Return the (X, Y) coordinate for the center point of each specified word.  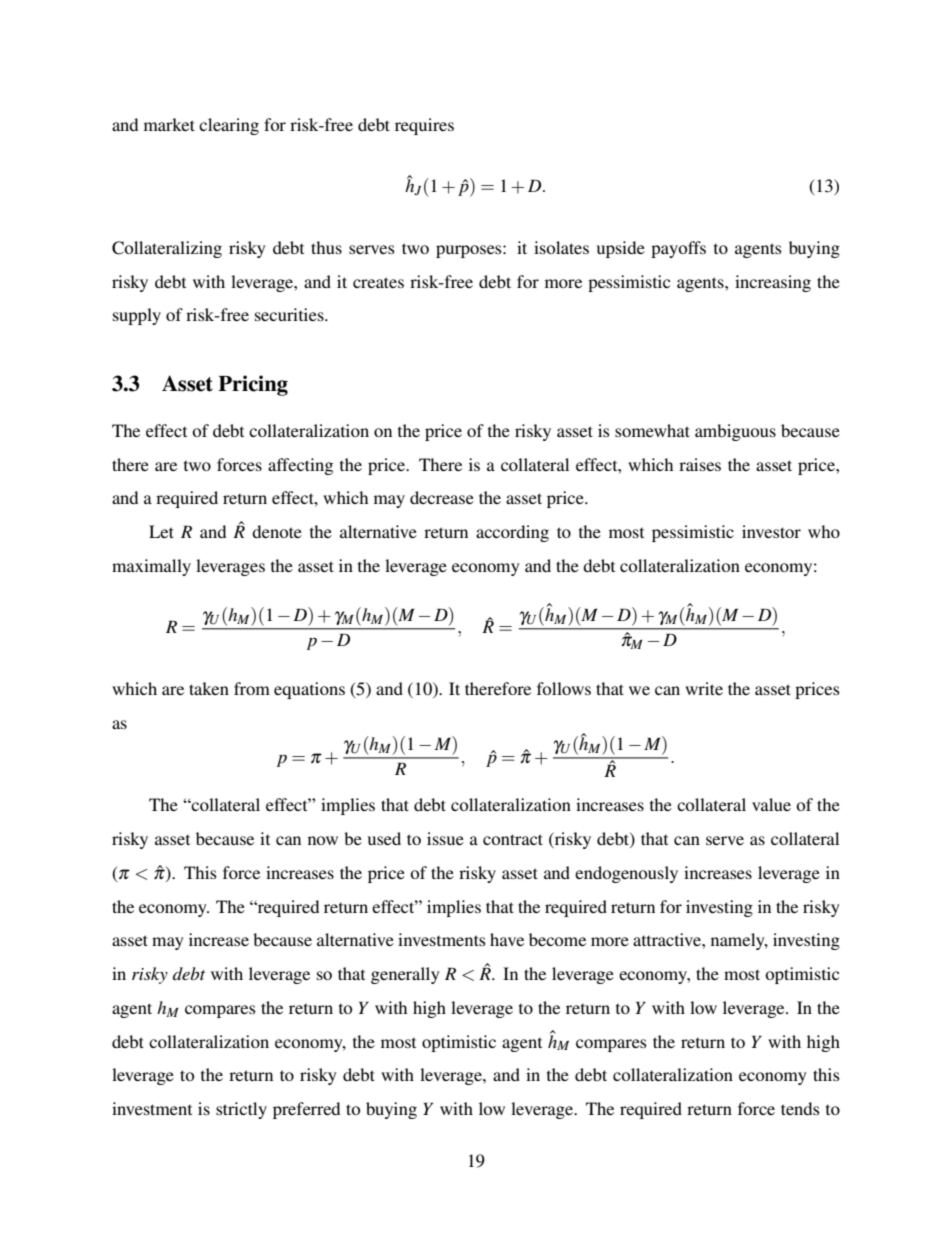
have (507, 939)
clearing (229, 126)
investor (771, 531)
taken (209, 688)
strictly (241, 1110)
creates (378, 282)
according (512, 533)
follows (564, 688)
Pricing (253, 385)
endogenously (626, 874)
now (323, 840)
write (704, 688)
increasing (773, 283)
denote (277, 531)
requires (424, 126)
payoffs (678, 249)
